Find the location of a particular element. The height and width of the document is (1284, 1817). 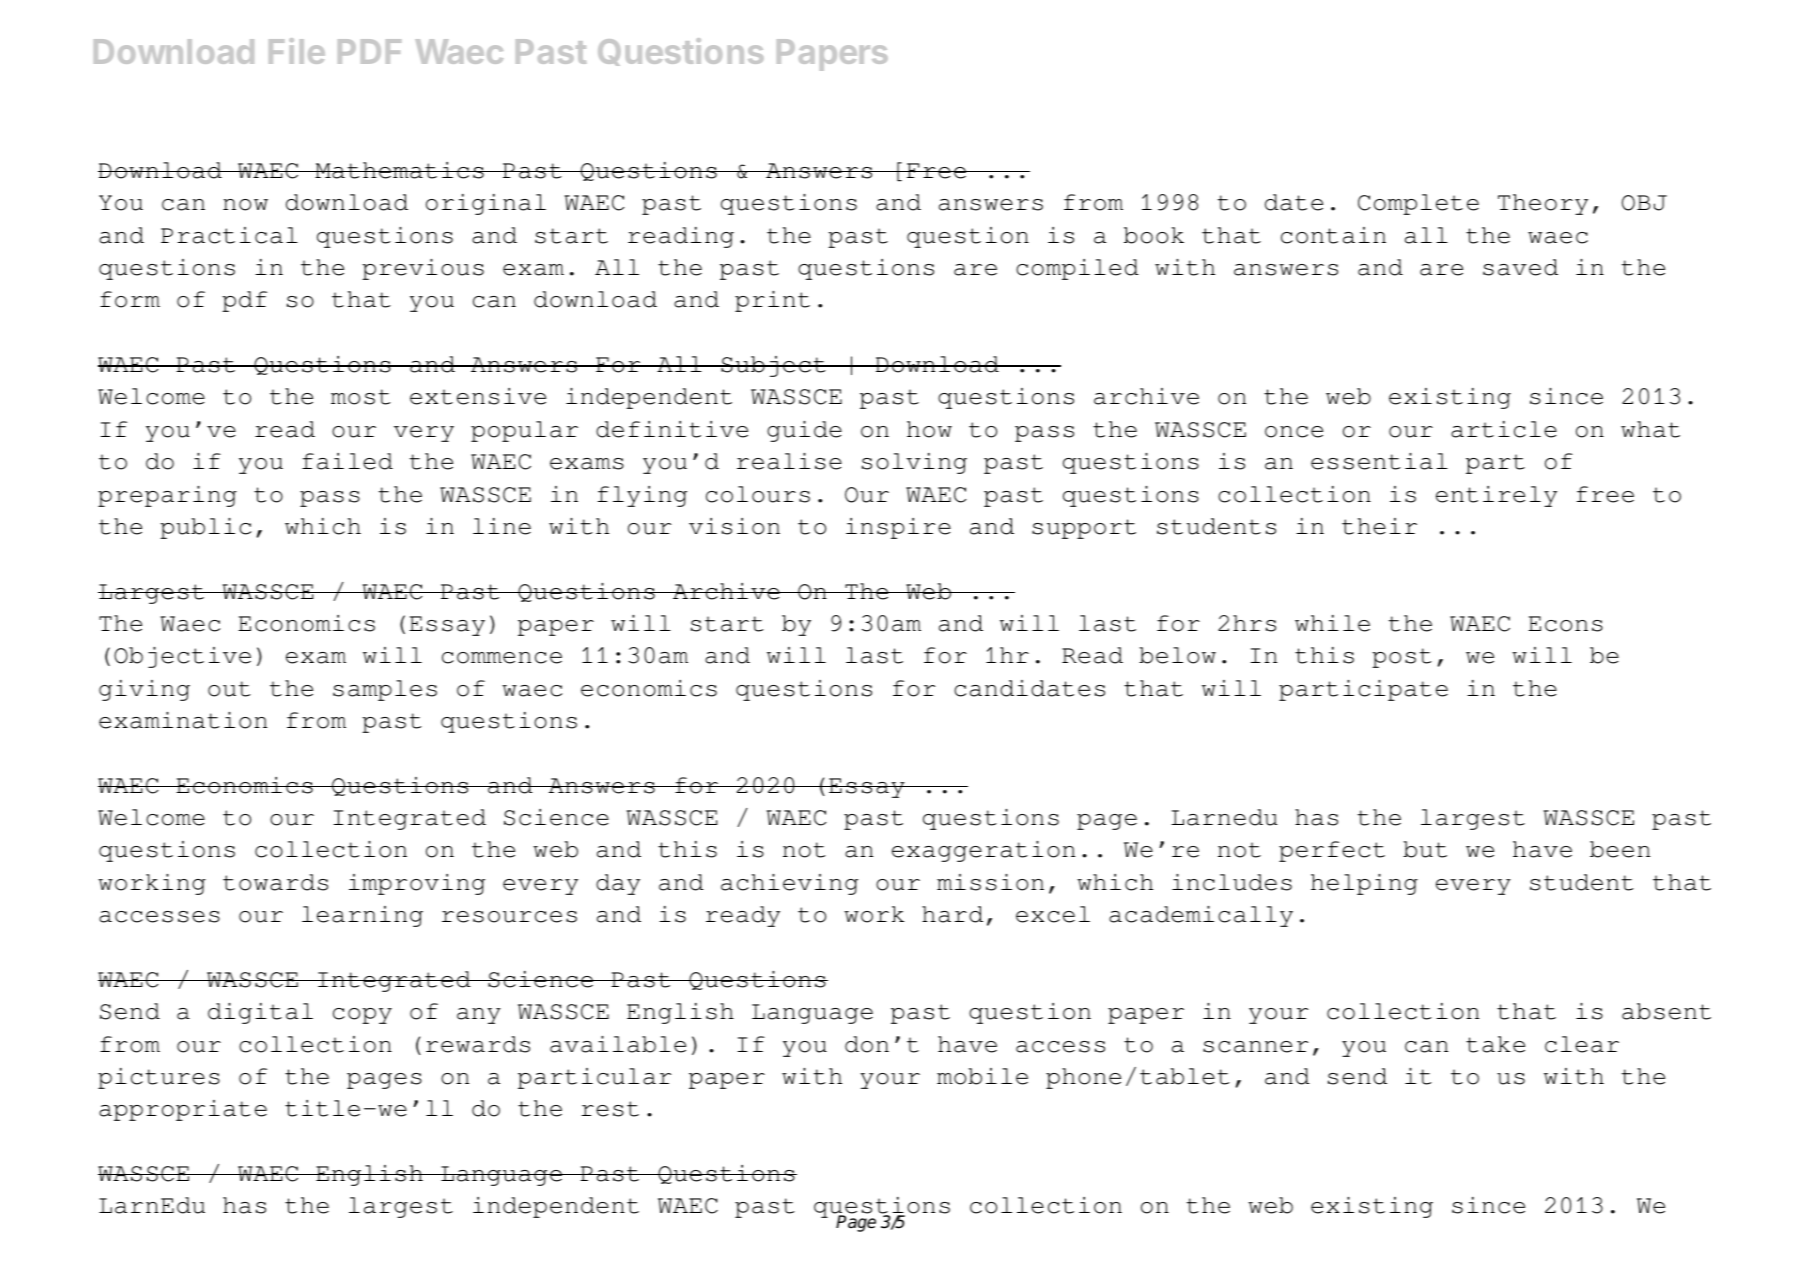

most is located at coordinates (361, 397).
